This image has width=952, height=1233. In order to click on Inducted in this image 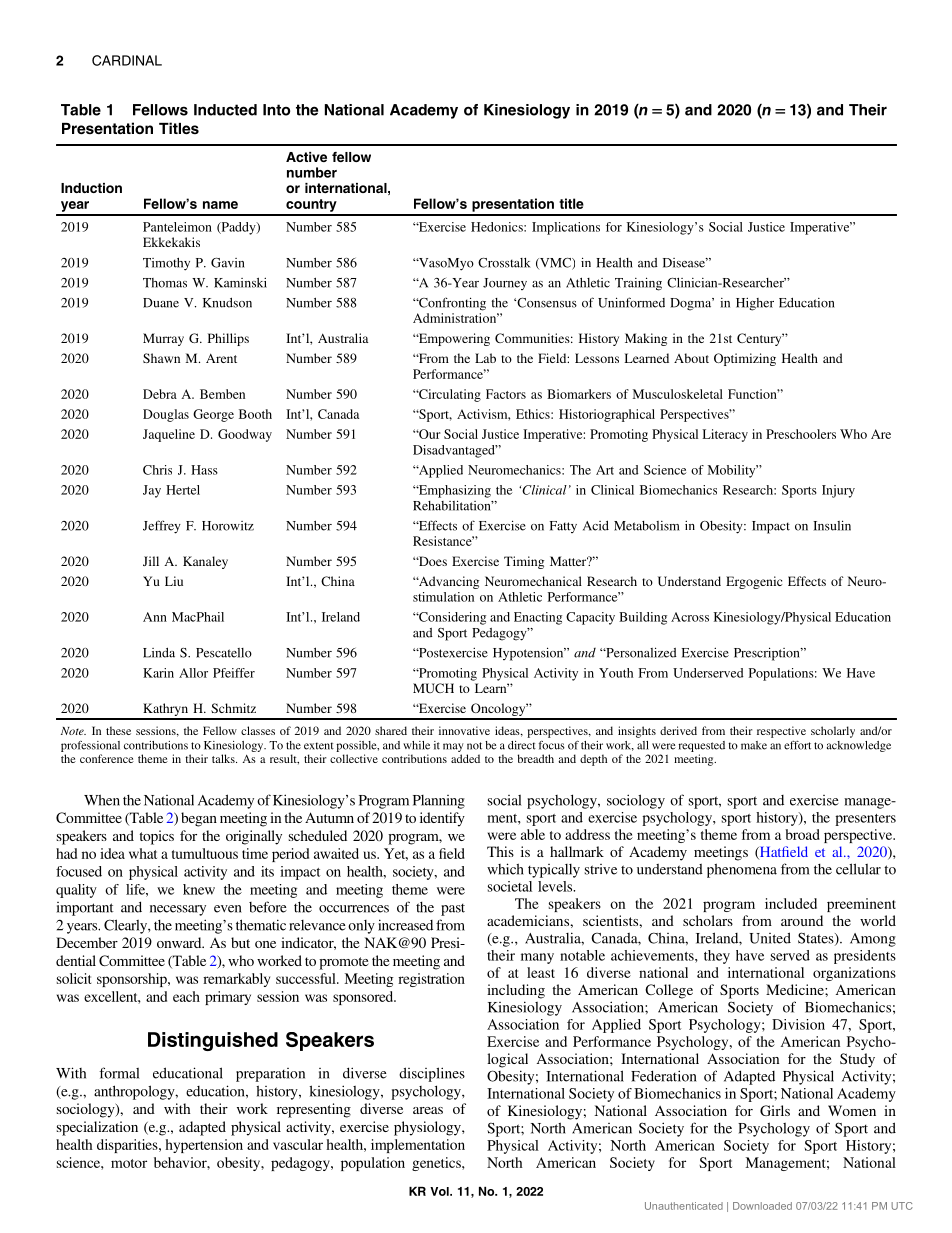, I will do `click(225, 110)`.
